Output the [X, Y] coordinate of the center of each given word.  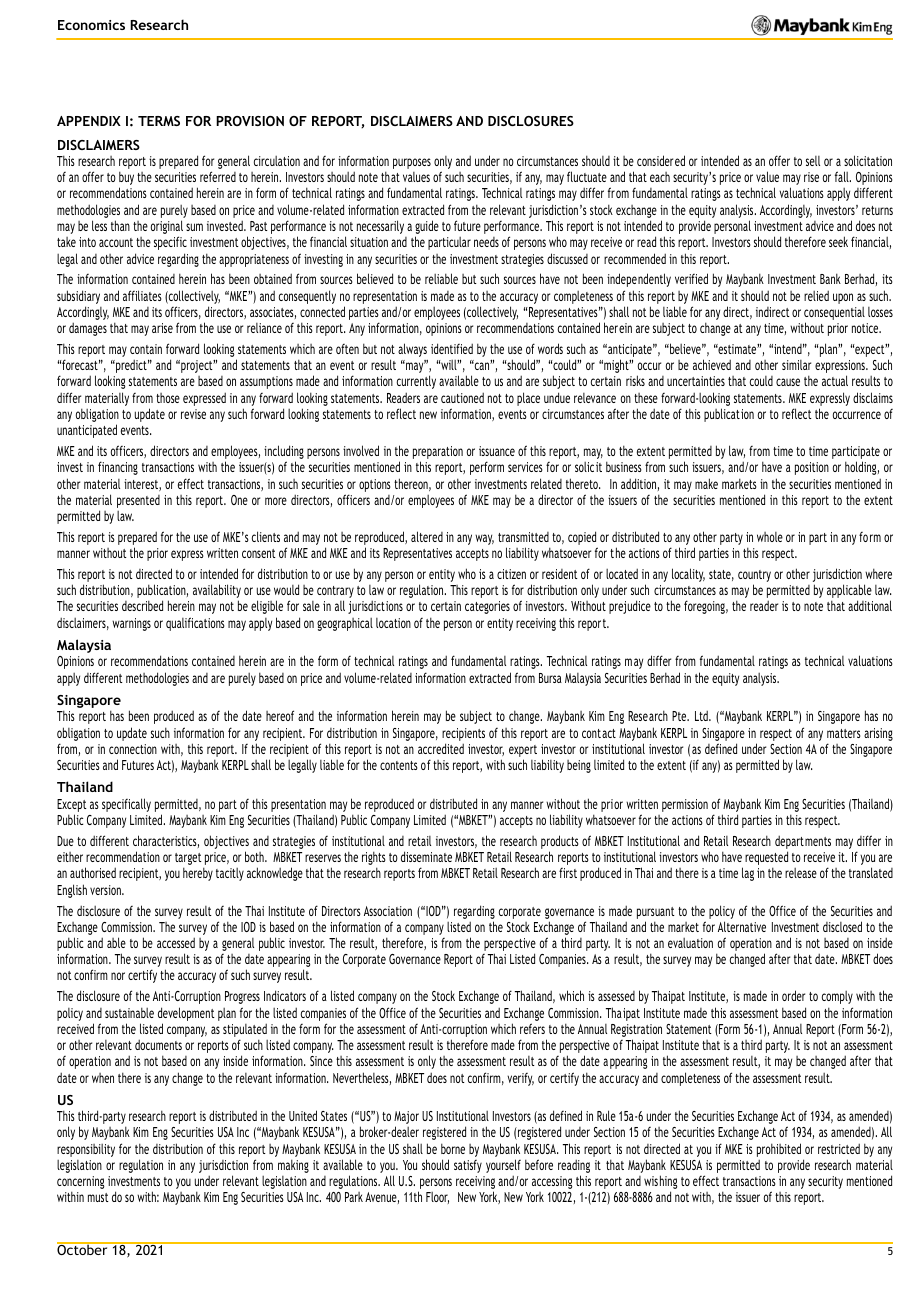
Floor [437, 1198]
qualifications [195, 624]
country [754, 577]
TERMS [159, 121]
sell [813, 161]
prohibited [779, 1150]
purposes [412, 163]
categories [487, 607]
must [98, 1197]
